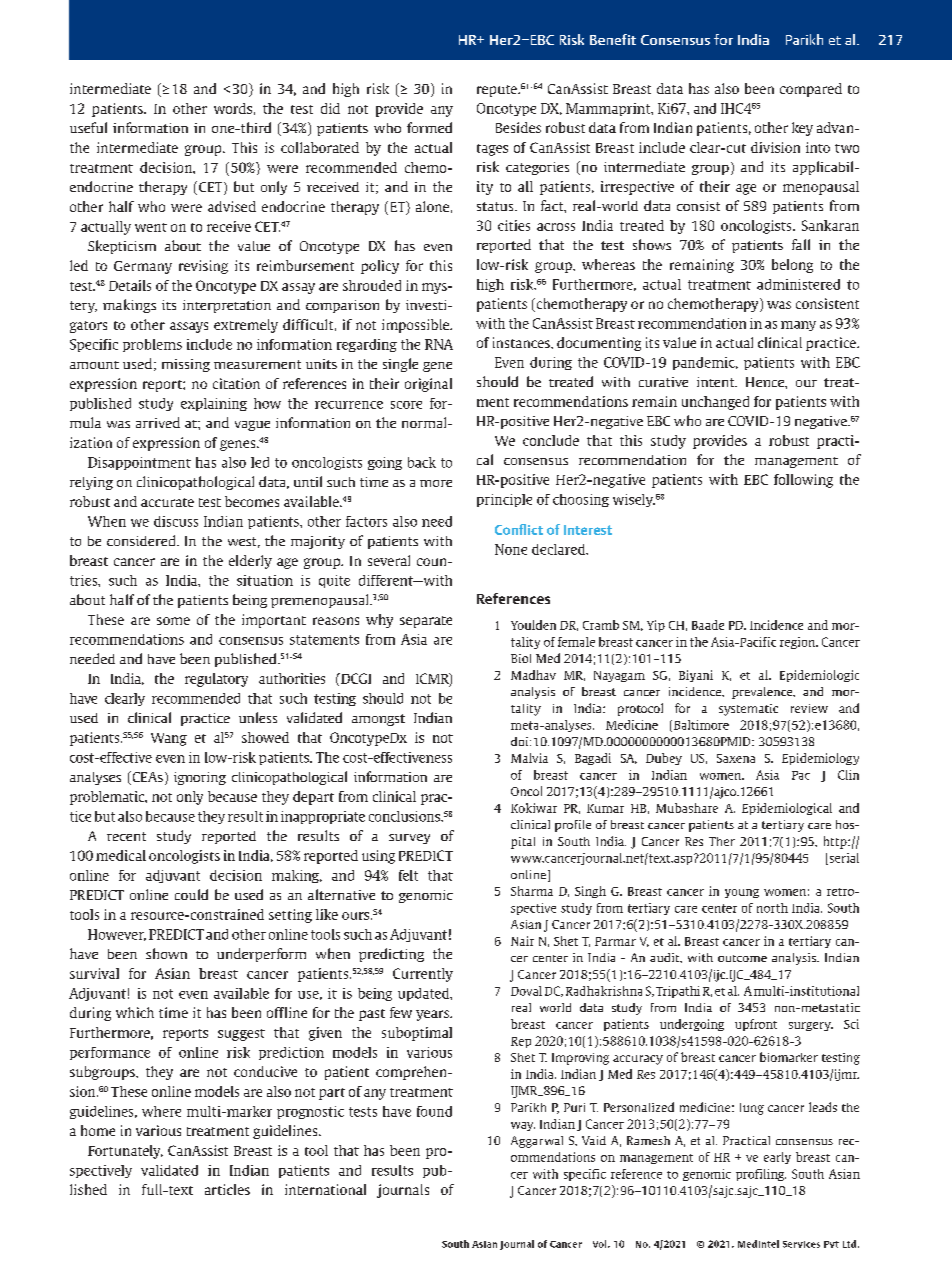 This screenshot has height=1275, width=952. Describe the element at coordinates (173, 621) in the screenshot. I see `some` at that location.
